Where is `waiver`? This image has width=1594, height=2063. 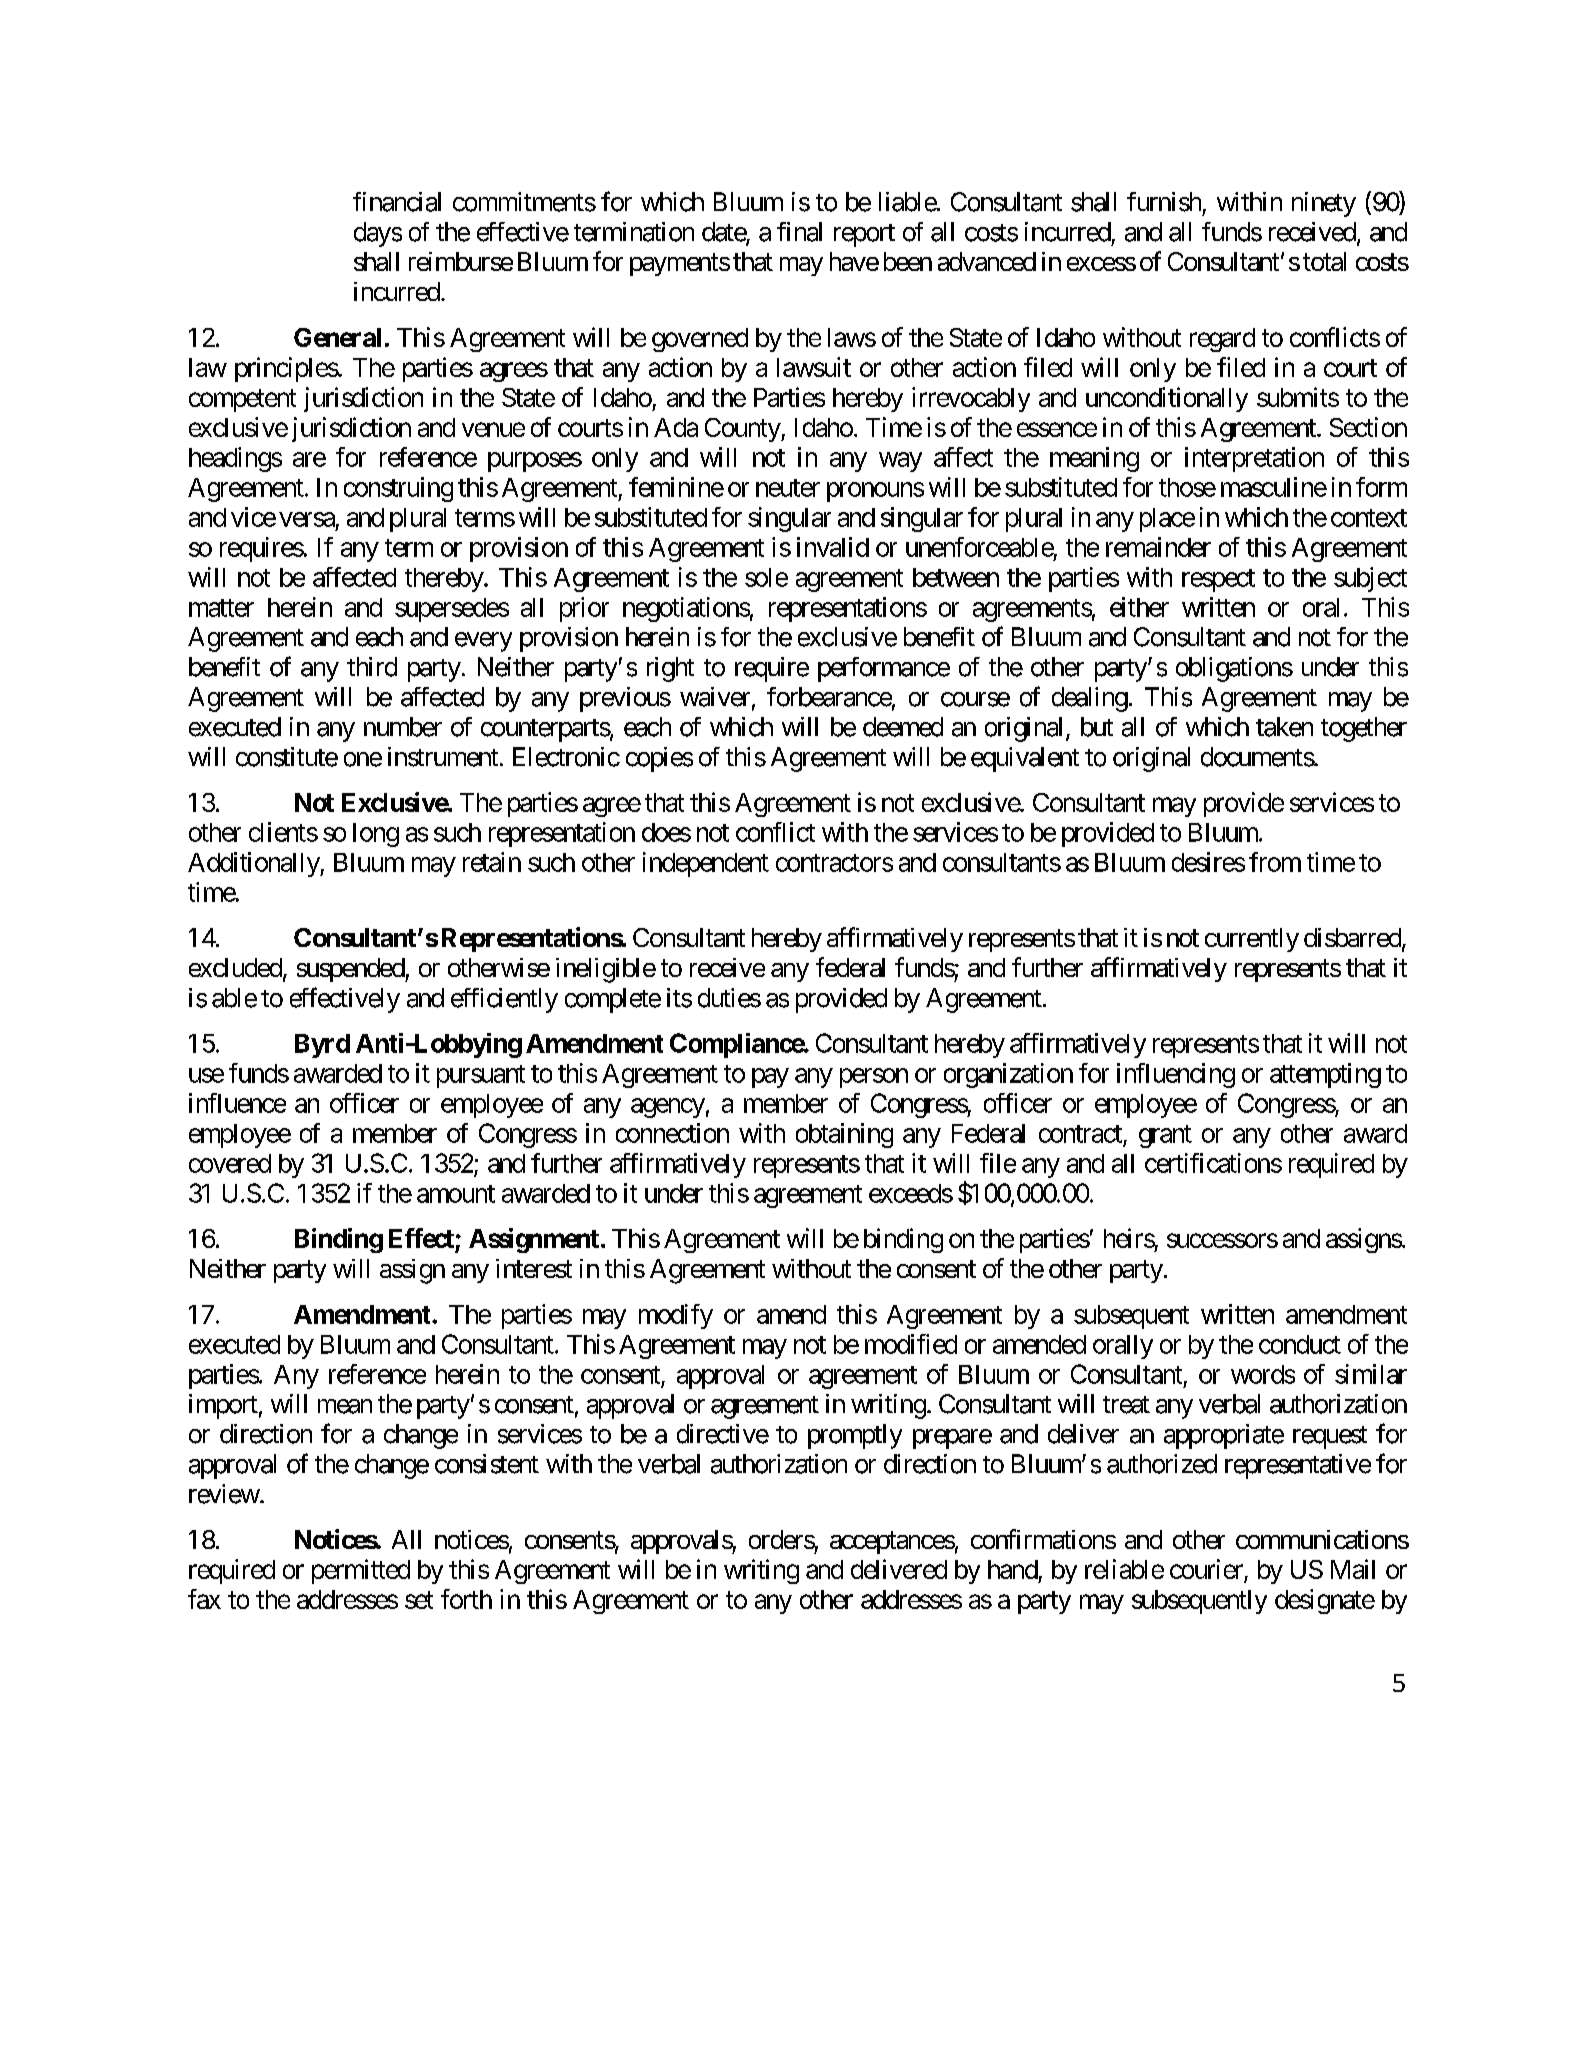
waiver is located at coordinates (715, 697).
